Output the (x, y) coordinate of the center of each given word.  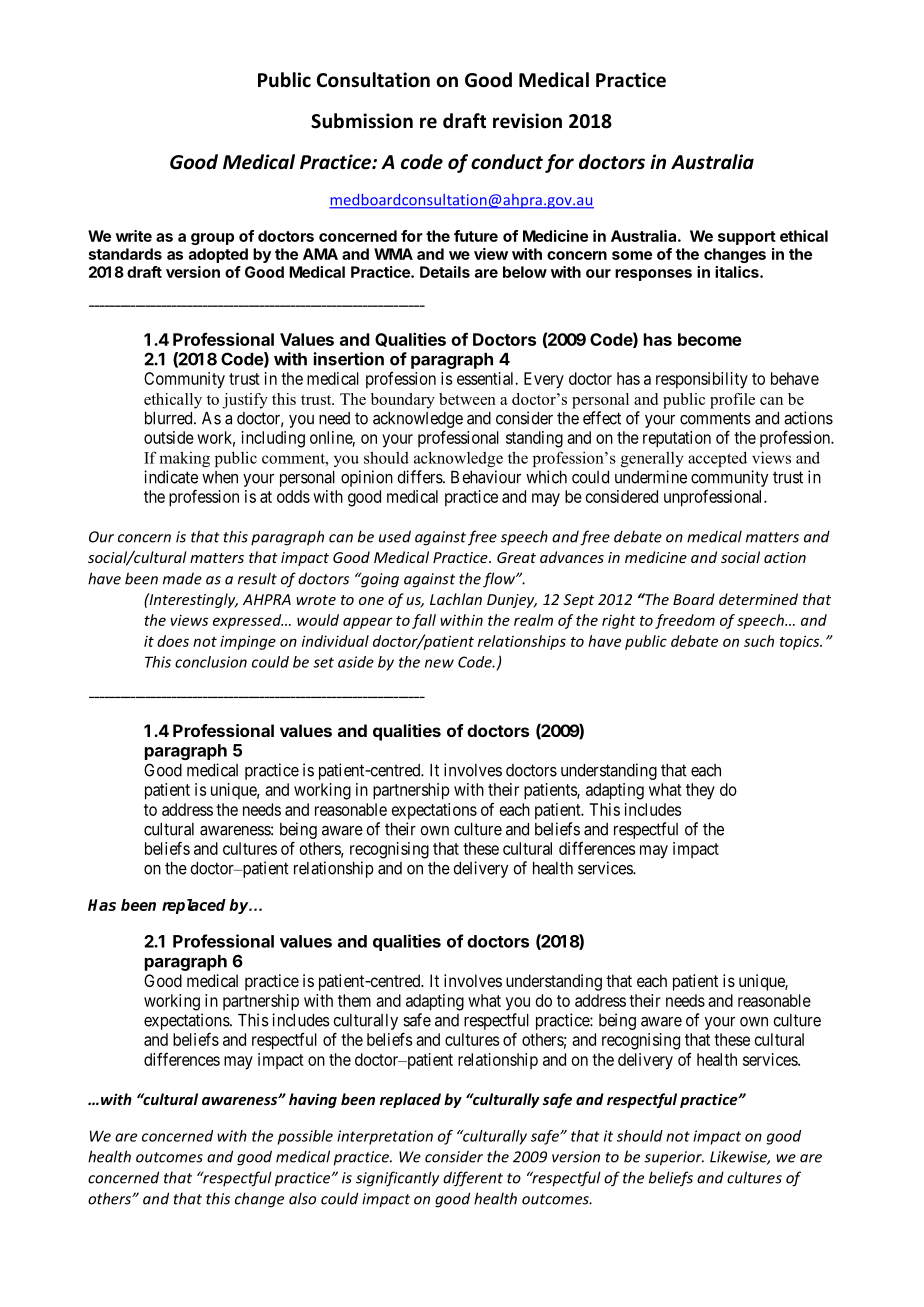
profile (732, 401)
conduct (507, 162)
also (302, 1198)
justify (245, 401)
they (700, 791)
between (467, 399)
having (313, 1100)
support (747, 238)
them (354, 1000)
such (759, 641)
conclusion (211, 662)
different (473, 1179)
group (212, 239)
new (439, 663)
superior (674, 1158)
